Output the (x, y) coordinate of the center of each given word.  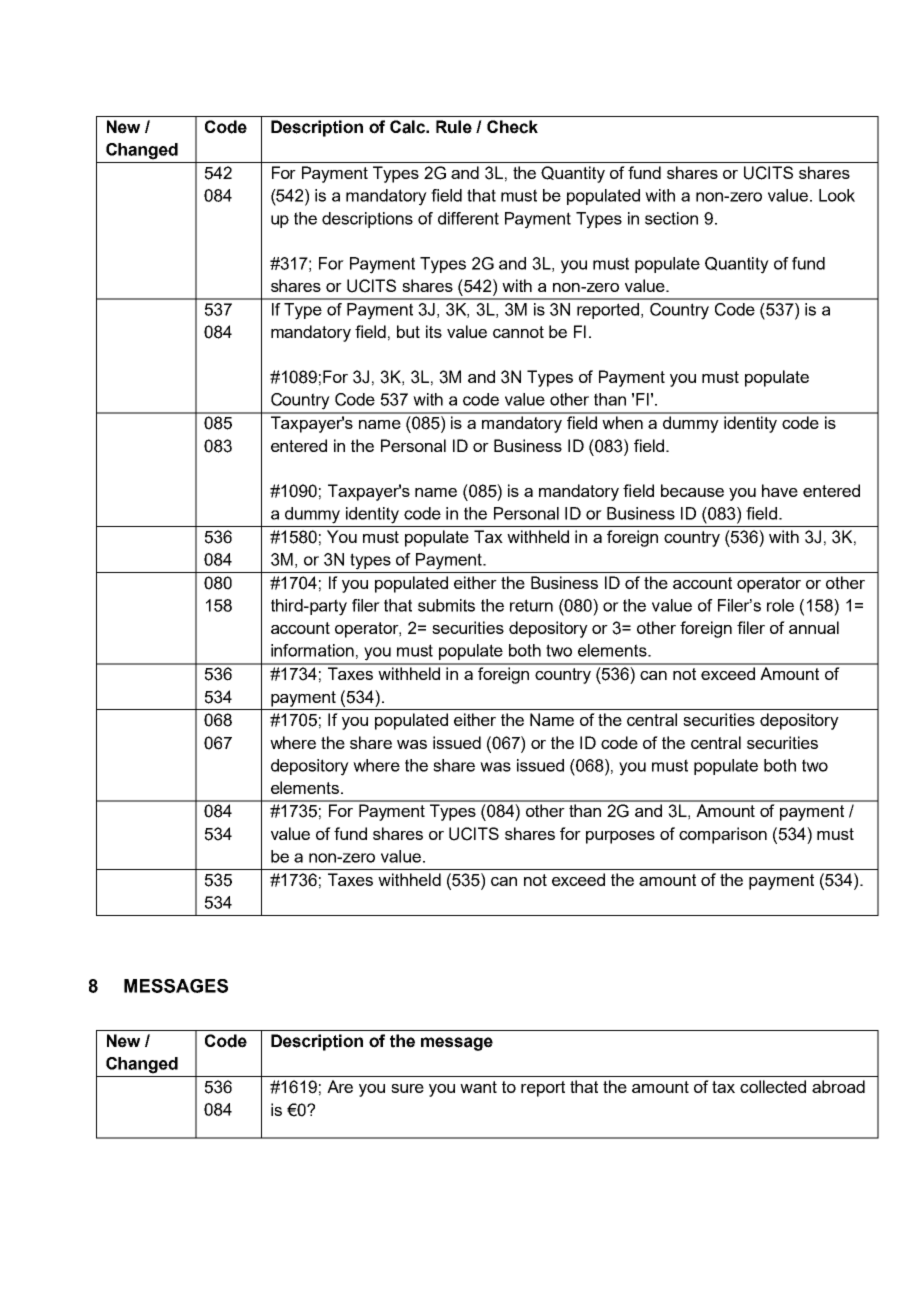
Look (837, 195)
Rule (454, 127)
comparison (723, 835)
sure (407, 1088)
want (478, 1087)
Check (512, 127)
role (780, 605)
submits (446, 605)
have (780, 490)
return (531, 605)
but (408, 331)
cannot (518, 332)
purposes (620, 837)
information (312, 650)
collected (773, 1086)
